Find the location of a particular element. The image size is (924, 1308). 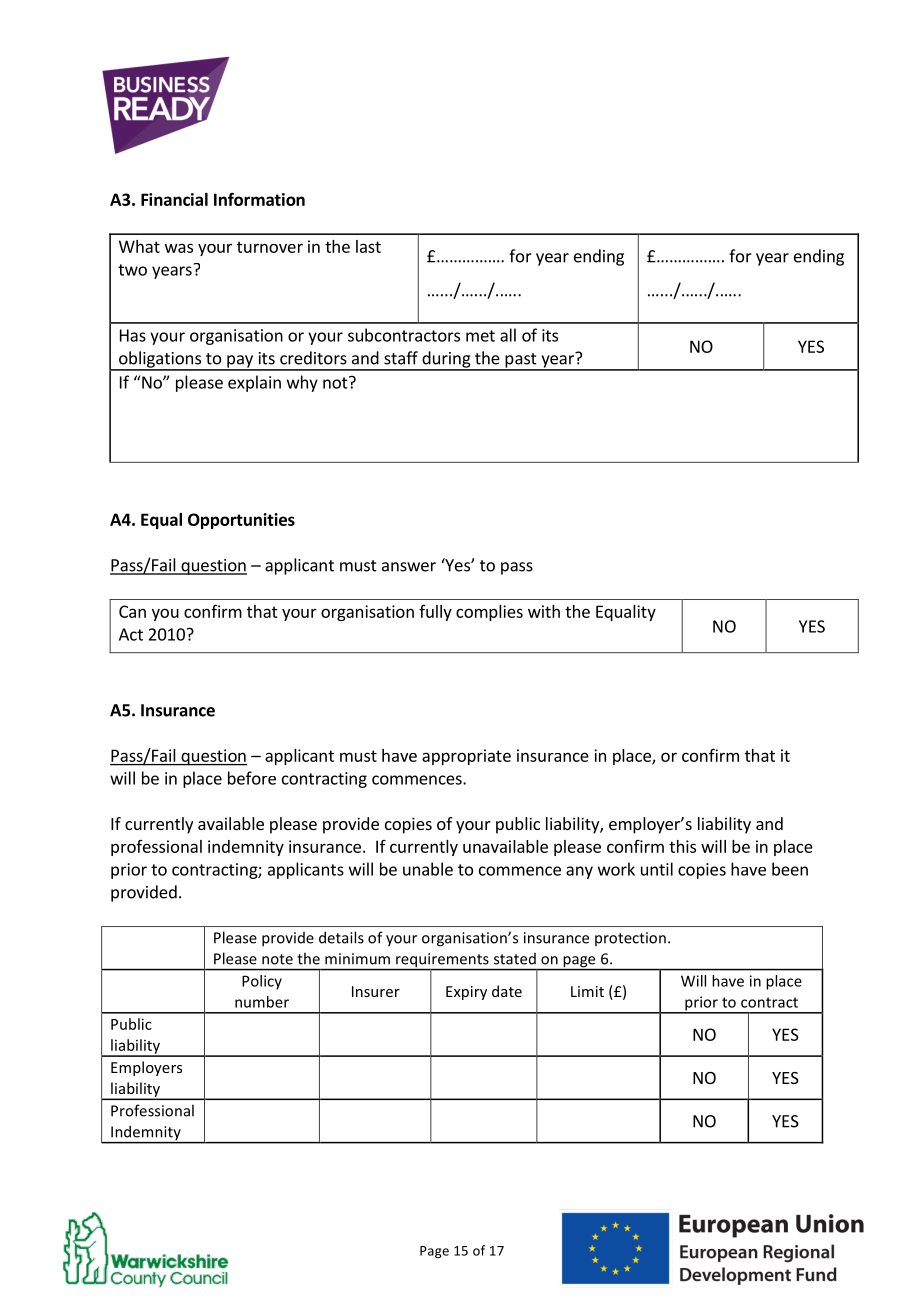

Policy is located at coordinates (262, 982).
